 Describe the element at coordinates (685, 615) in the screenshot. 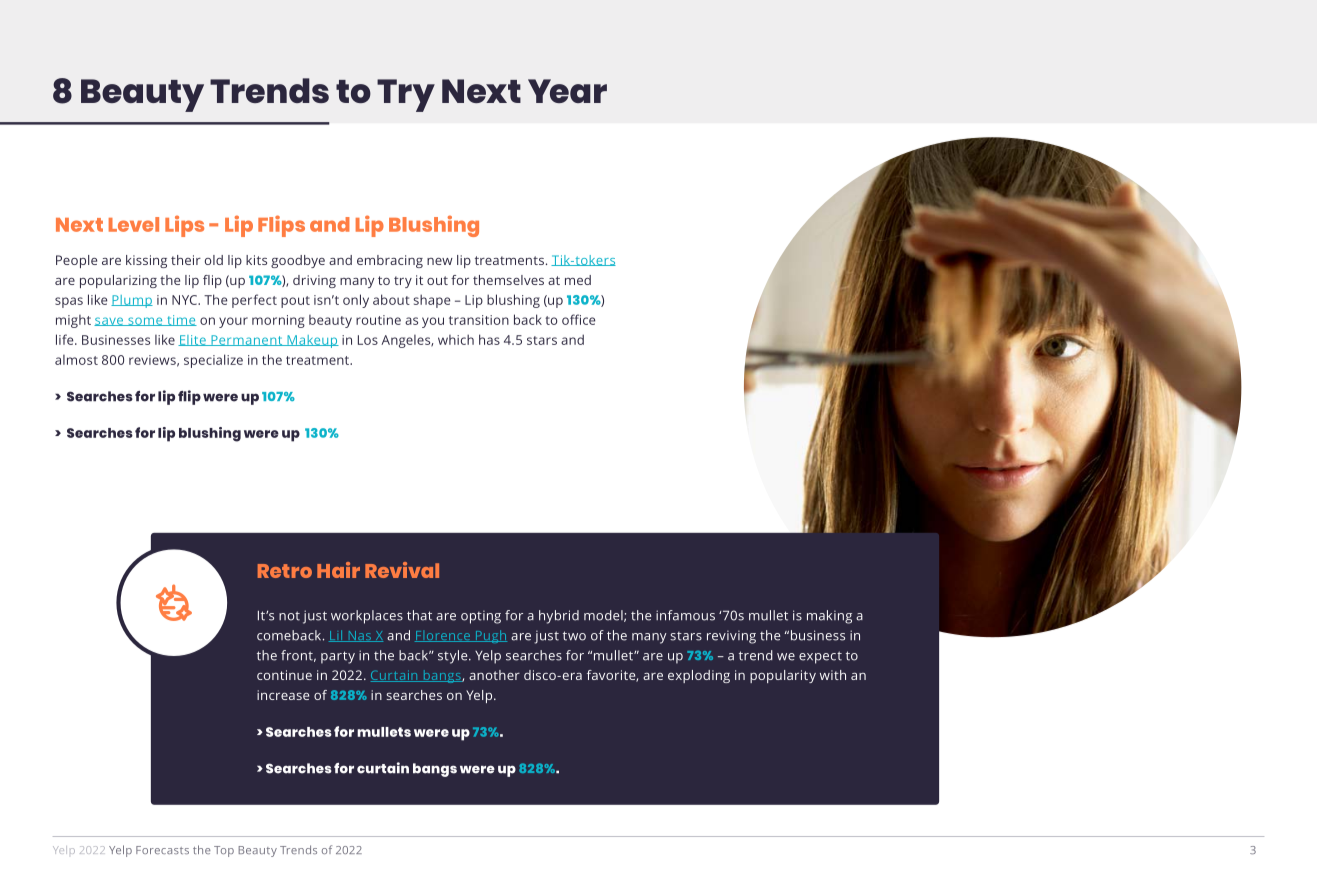

I see `infamous` at that location.
